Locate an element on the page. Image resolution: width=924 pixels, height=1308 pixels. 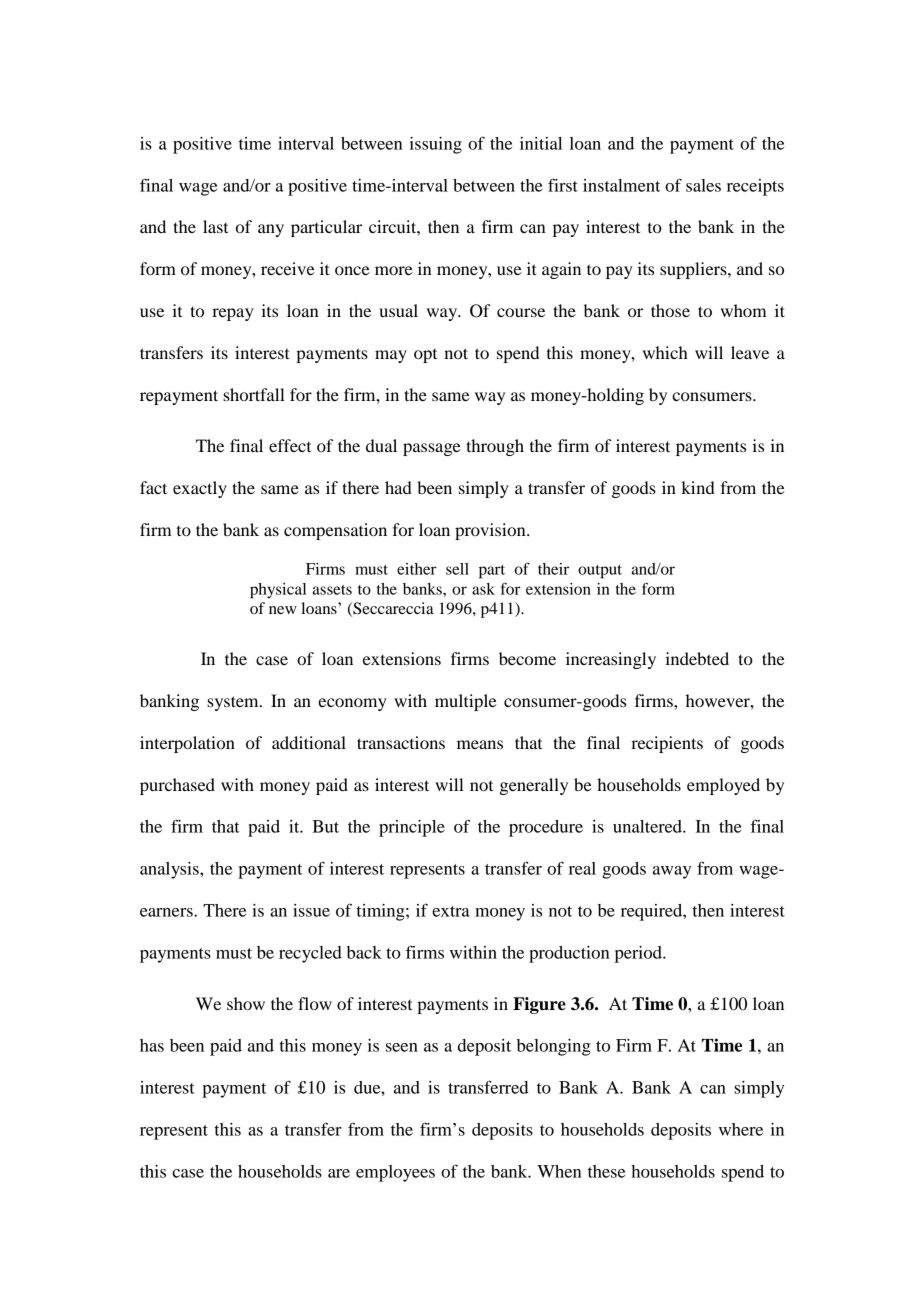
show is located at coordinates (246, 1003).
